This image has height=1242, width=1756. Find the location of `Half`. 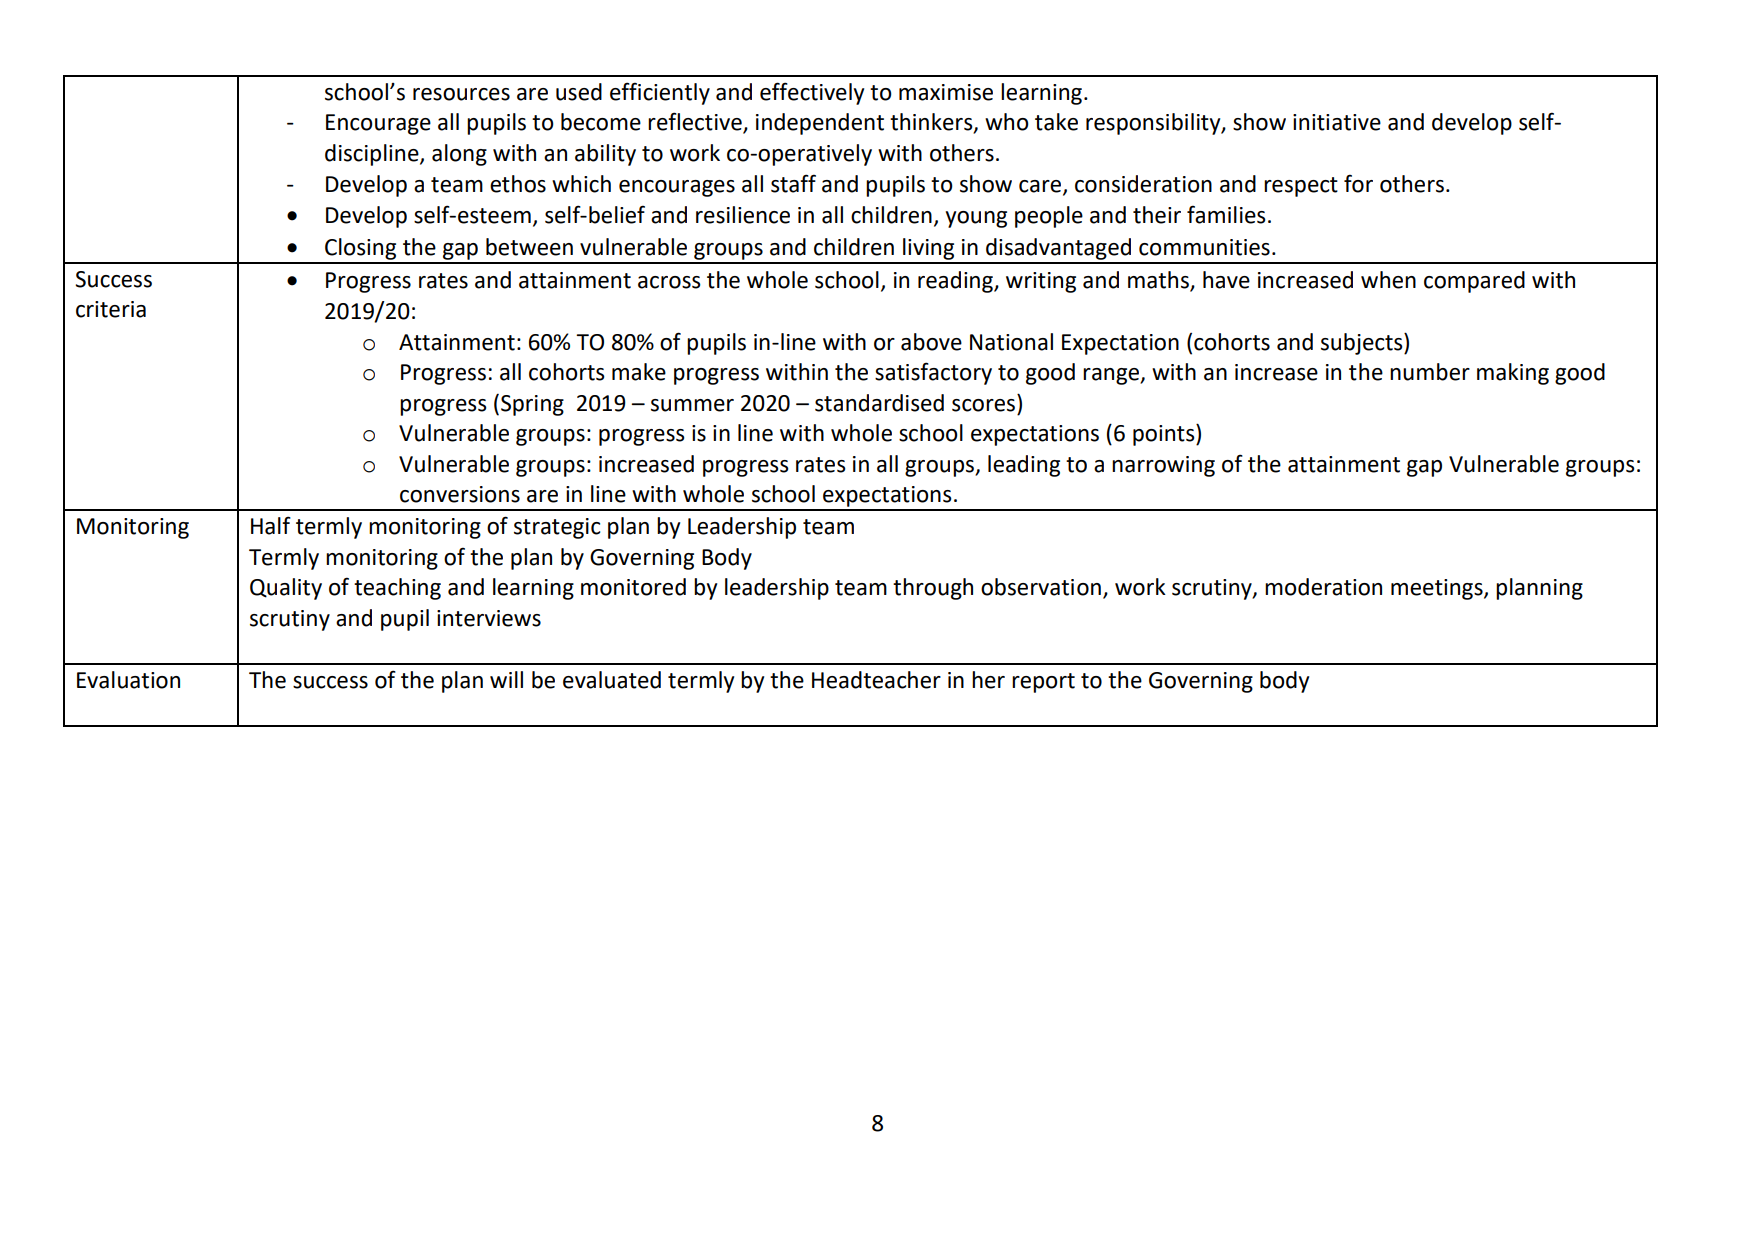

Half is located at coordinates (271, 525).
